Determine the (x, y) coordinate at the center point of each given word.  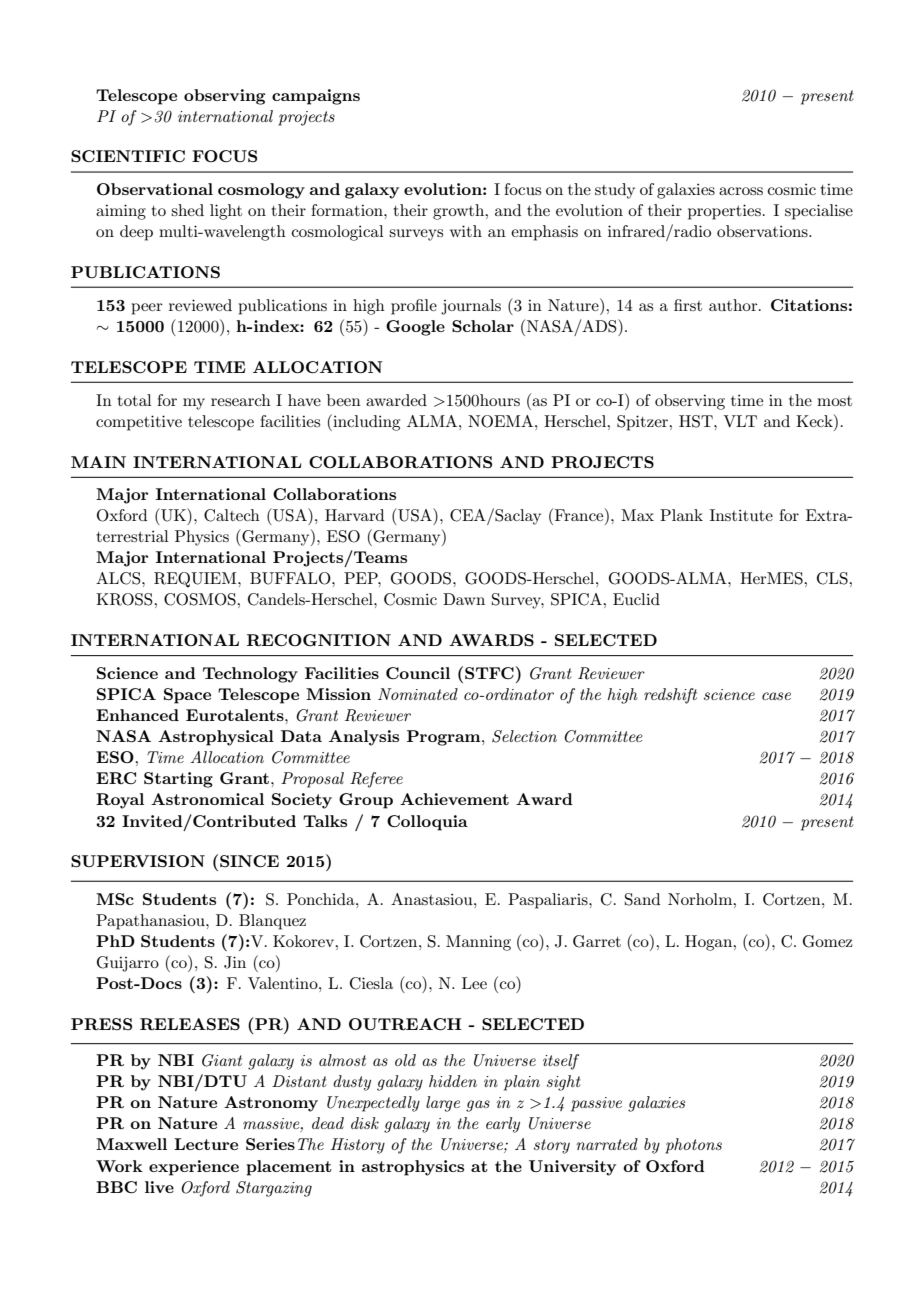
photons (693, 1146)
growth (460, 212)
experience (194, 1168)
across (741, 191)
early (503, 1125)
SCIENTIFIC (128, 156)
